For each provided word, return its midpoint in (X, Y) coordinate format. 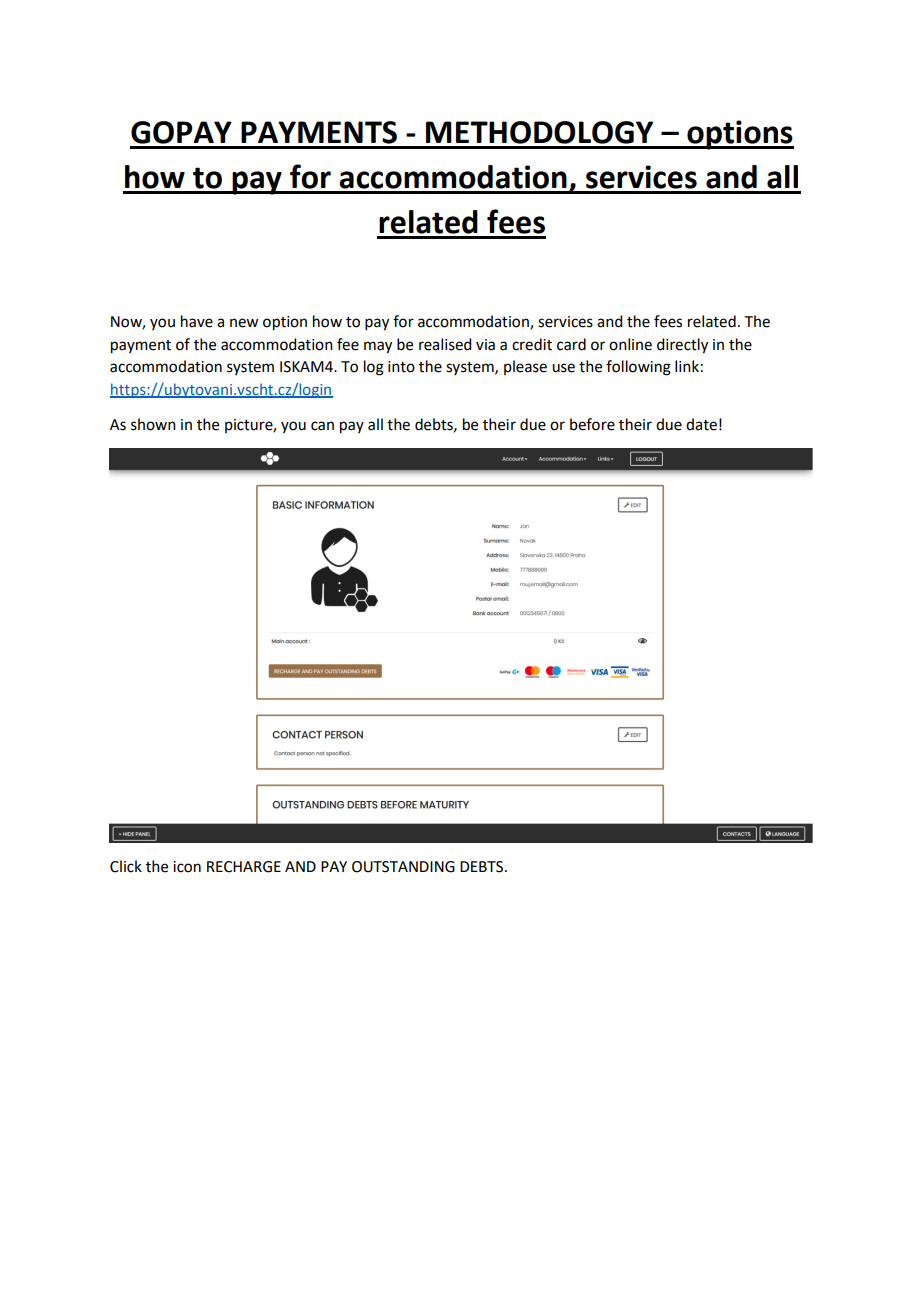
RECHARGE (244, 867)
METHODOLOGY (539, 132)
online (630, 344)
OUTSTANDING (403, 867)
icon (187, 867)
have (197, 321)
